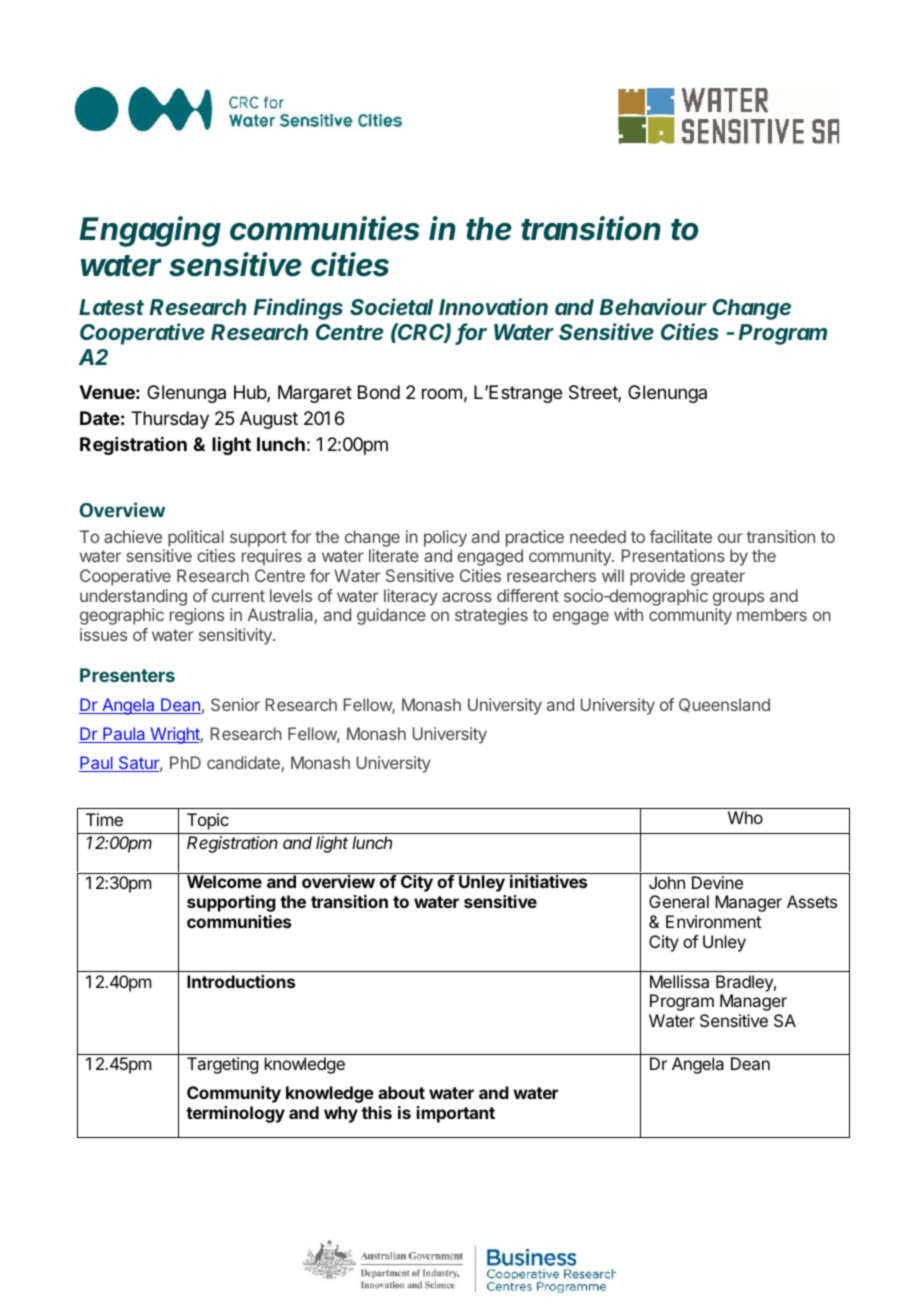  I want to click on strategies, so click(491, 616).
